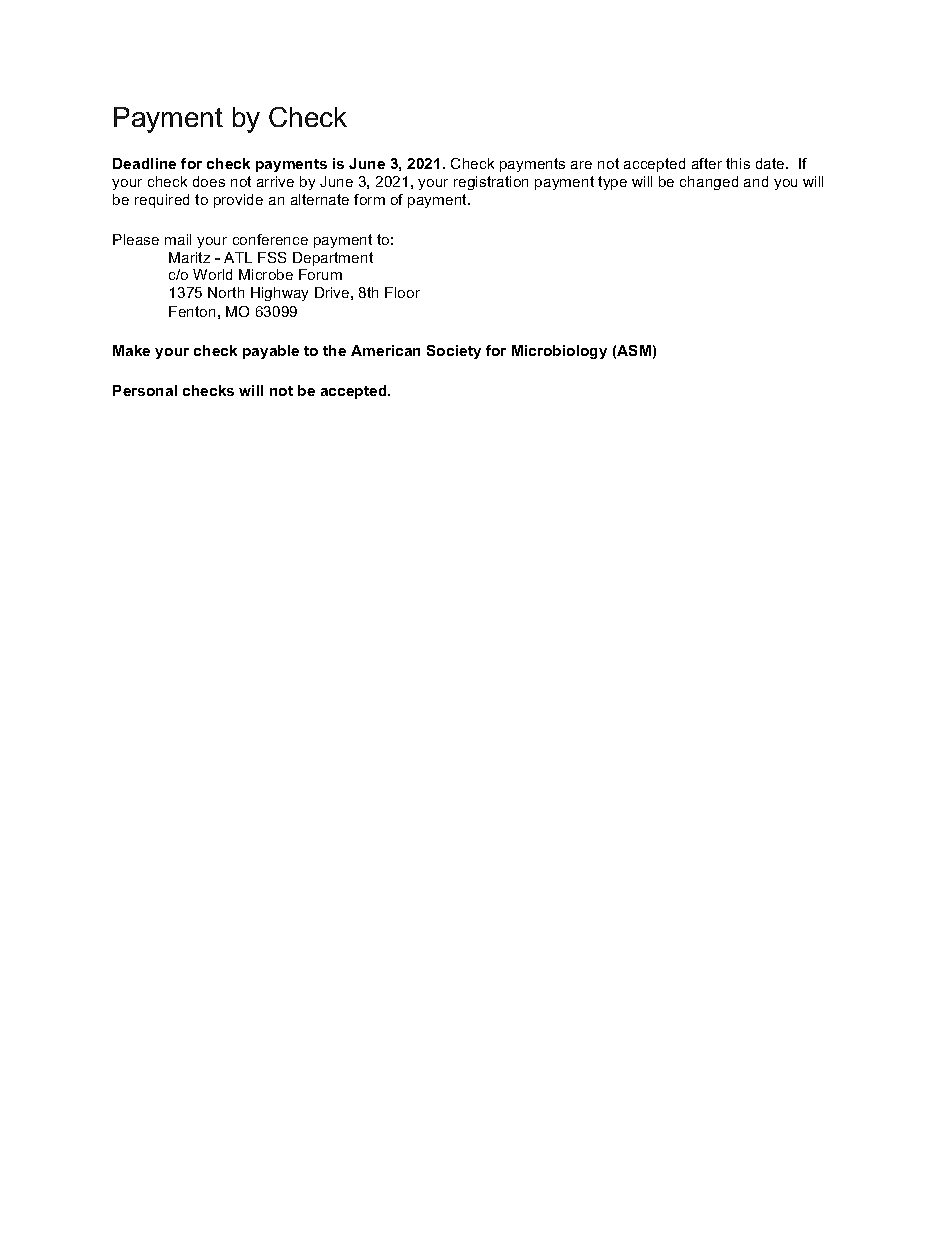 Image resolution: width=952 pixels, height=1233 pixels. Describe the element at coordinates (212, 274) in the screenshot. I see `World` at that location.
